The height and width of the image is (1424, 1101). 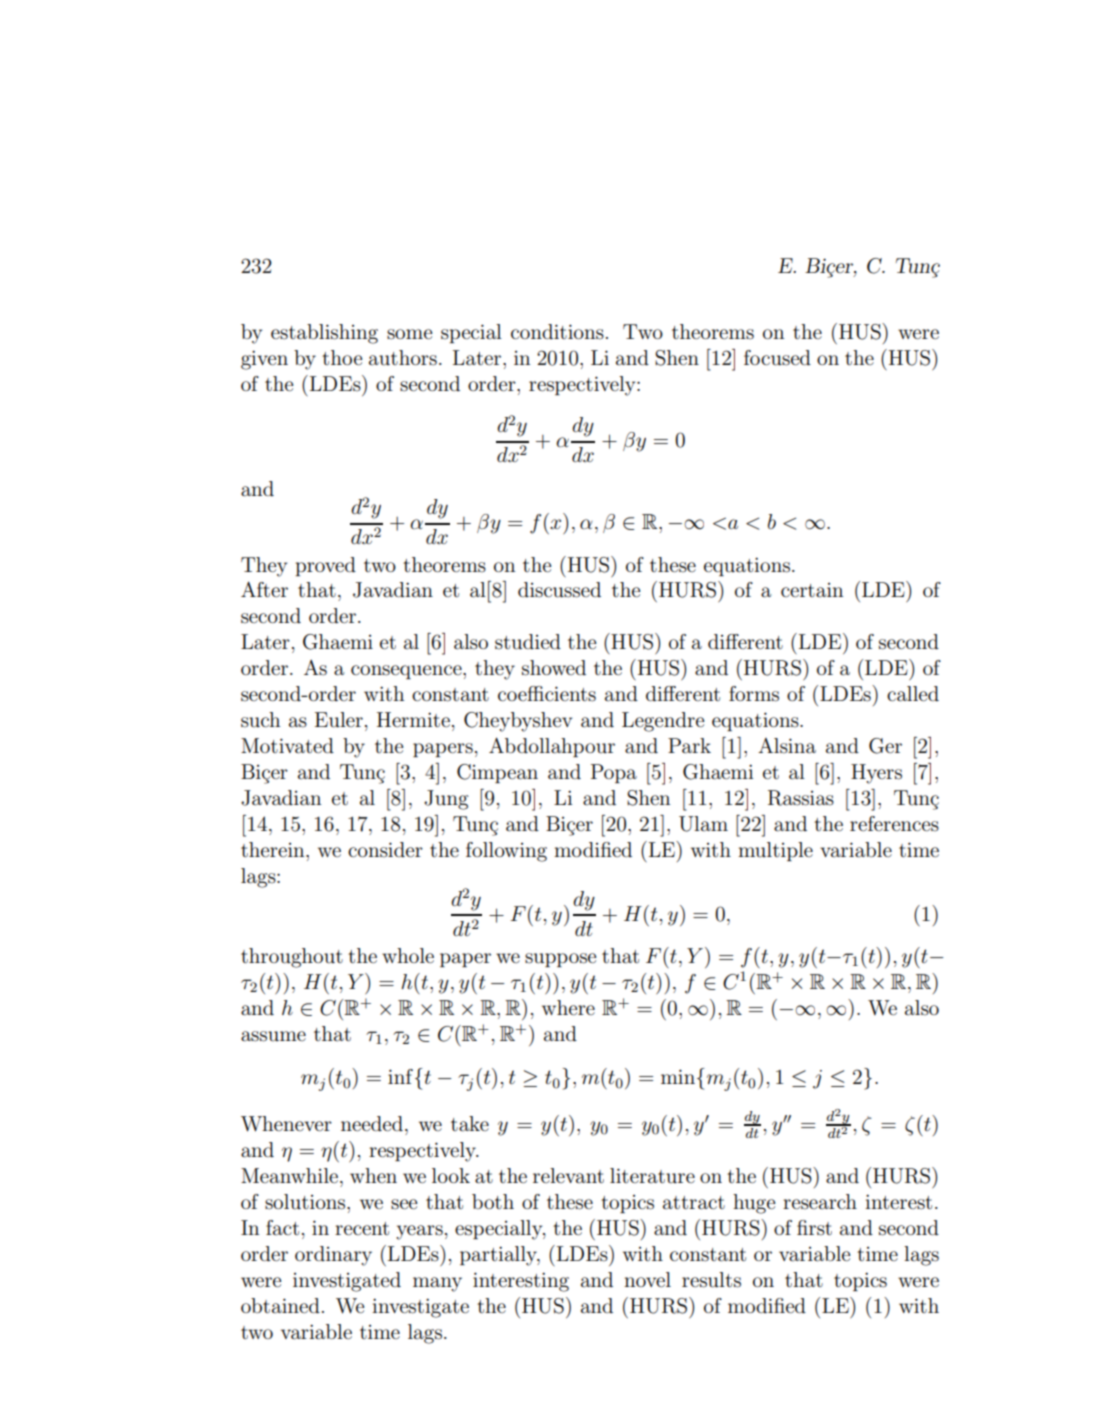 I want to click on Ger, so click(x=885, y=746).
